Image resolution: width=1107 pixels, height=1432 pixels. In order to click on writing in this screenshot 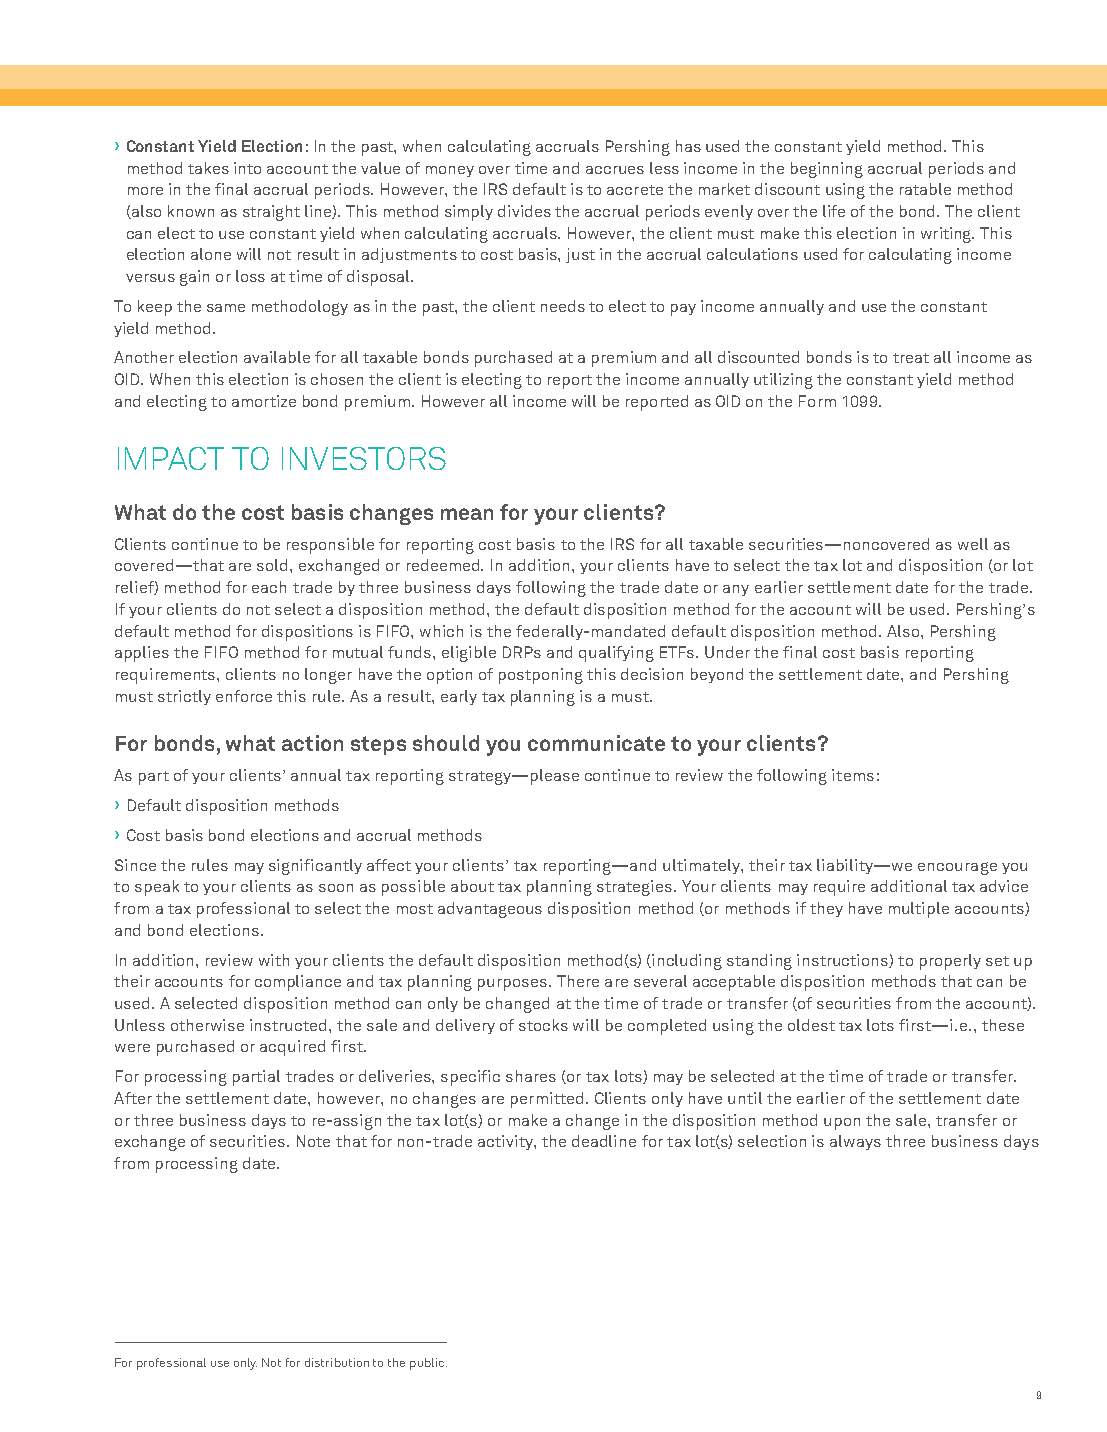, I will do `click(947, 235)`.
